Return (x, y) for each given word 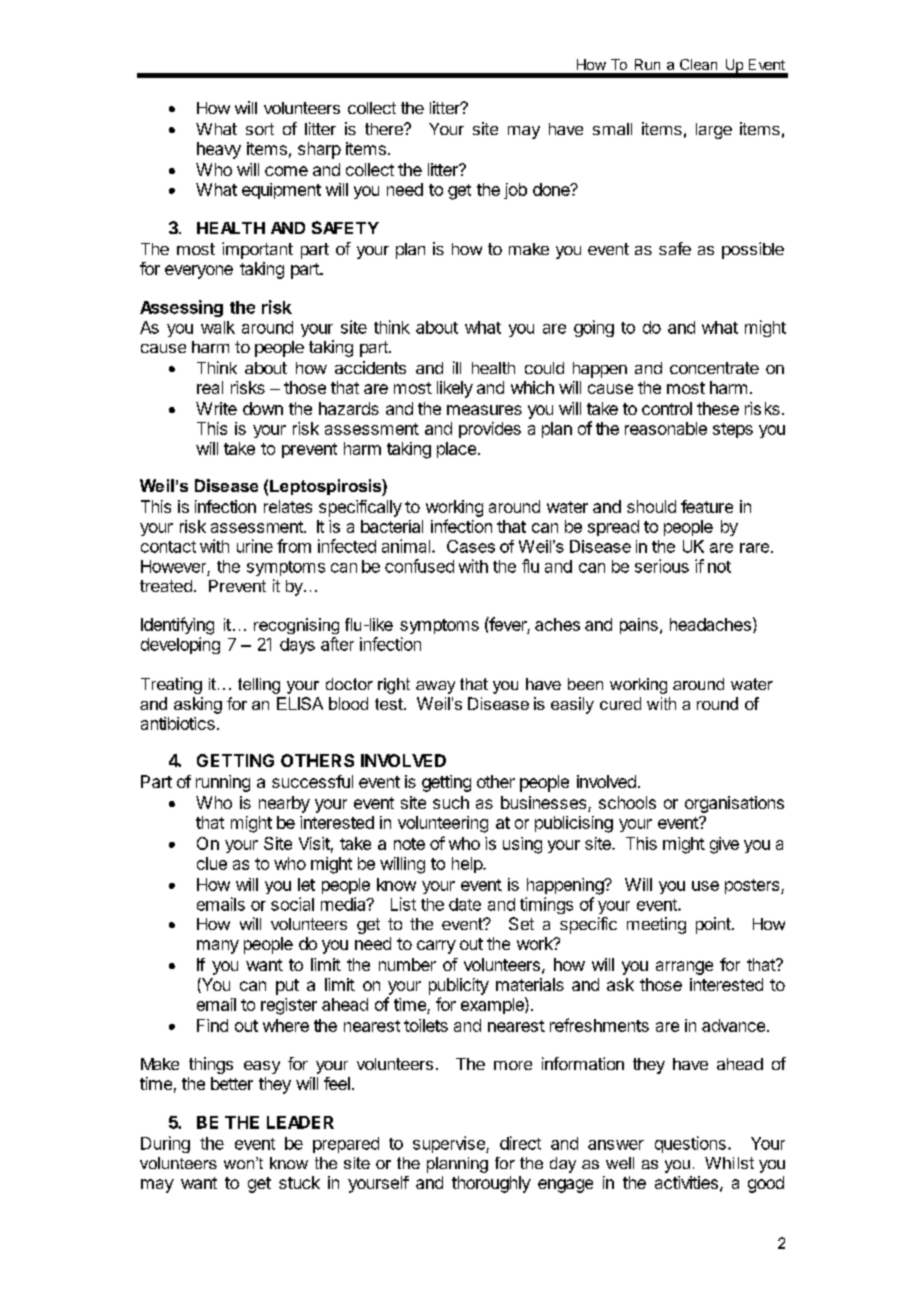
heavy (219, 150)
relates (288, 506)
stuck (299, 1182)
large (714, 131)
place (456, 450)
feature (707, 506)
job (515, 191)
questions (690, 1144)
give (724, 845)
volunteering (443, 824)
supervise (450, 1144)
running (223, 783)
